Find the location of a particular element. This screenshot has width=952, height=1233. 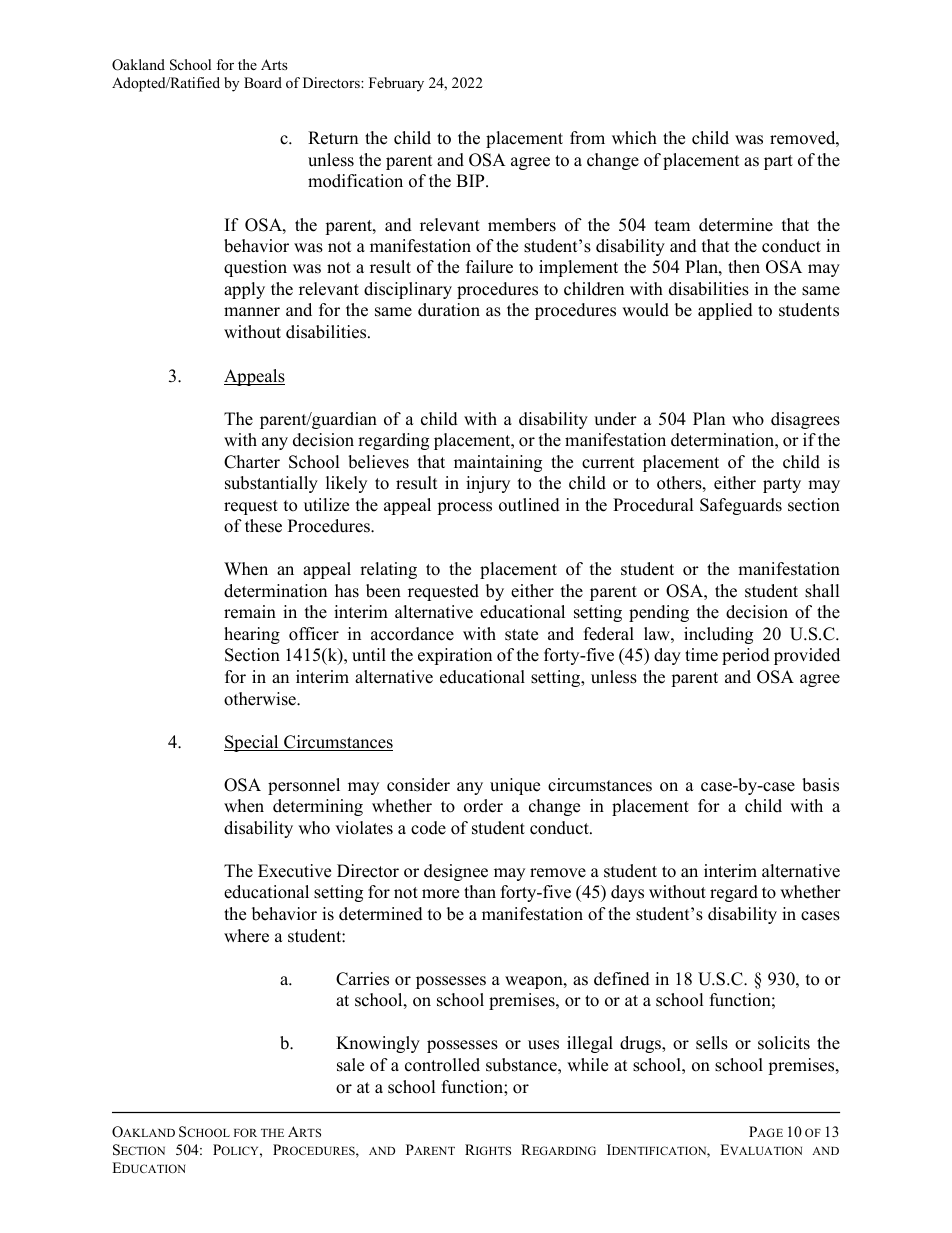

sale is located at coordinates (350, 1065).
